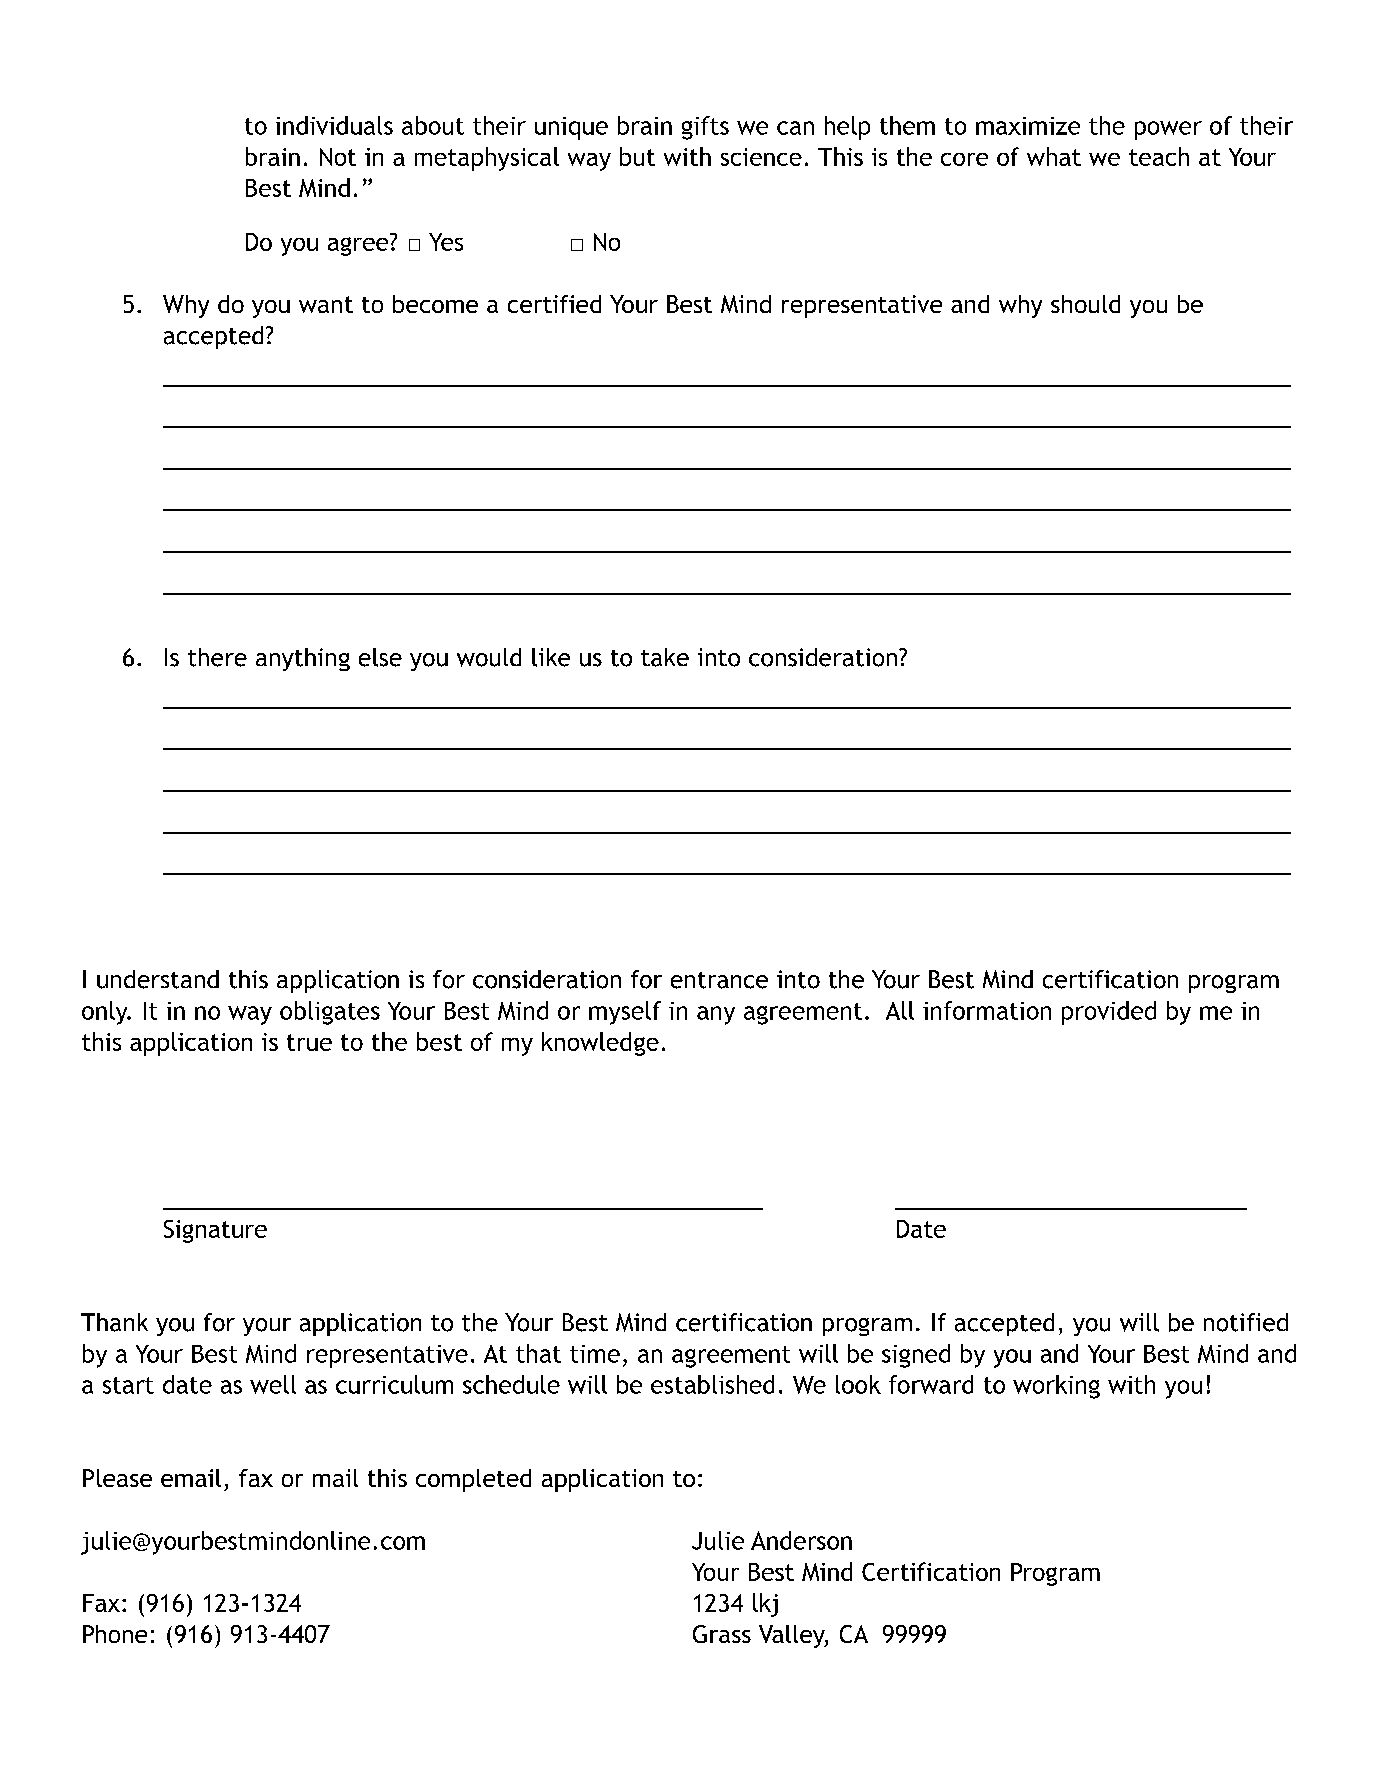 Image resolution: width=1383 pixels, height=1789 pixels. I want to click on Phone, so click(115, 1634).
